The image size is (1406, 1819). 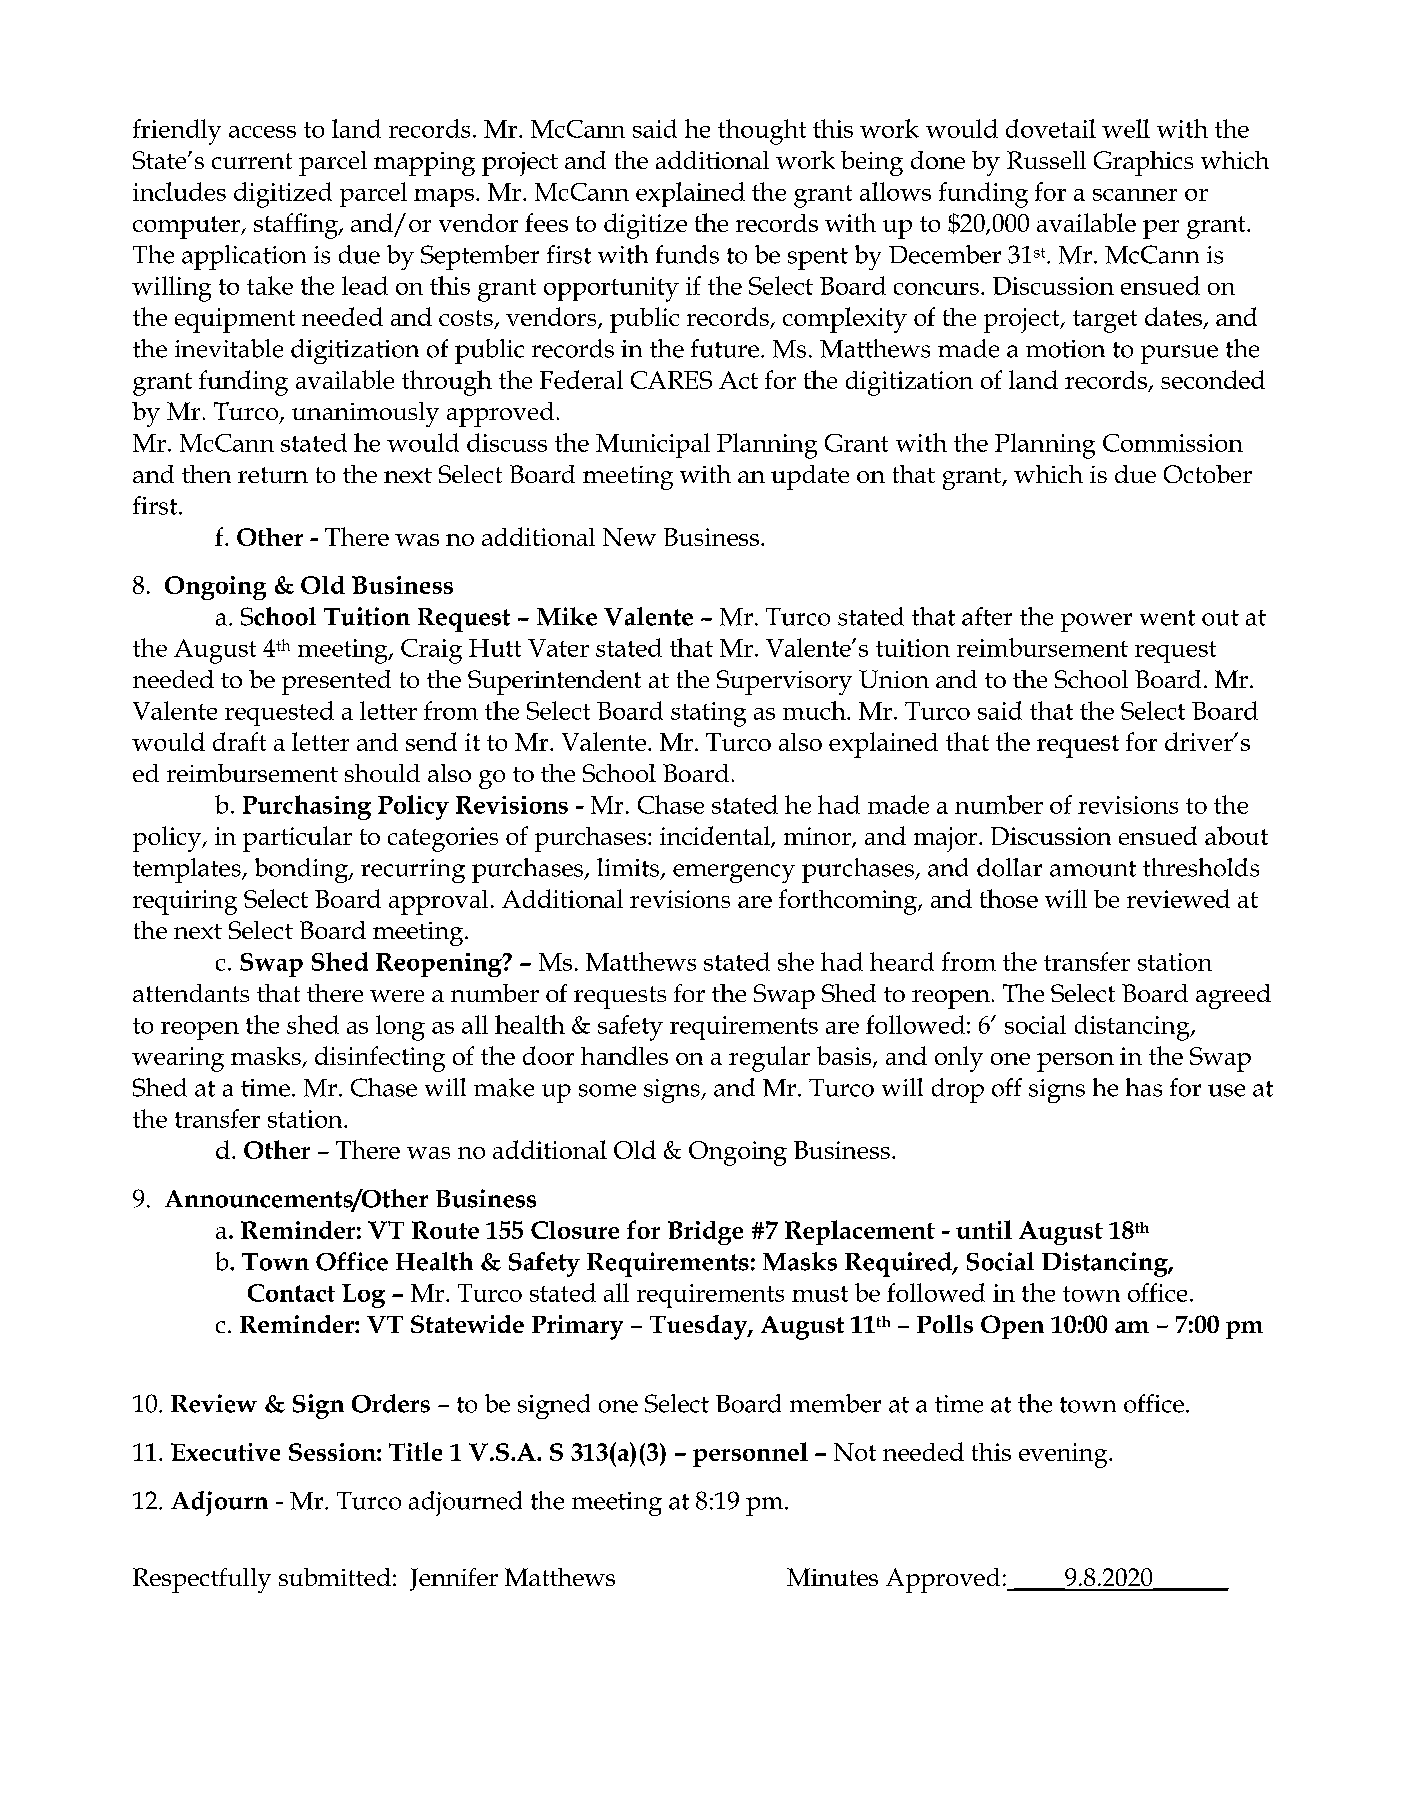 What do you see at coordinates (984, 1229) in the document?
I see `until` at bounding box center [984, 1229].
